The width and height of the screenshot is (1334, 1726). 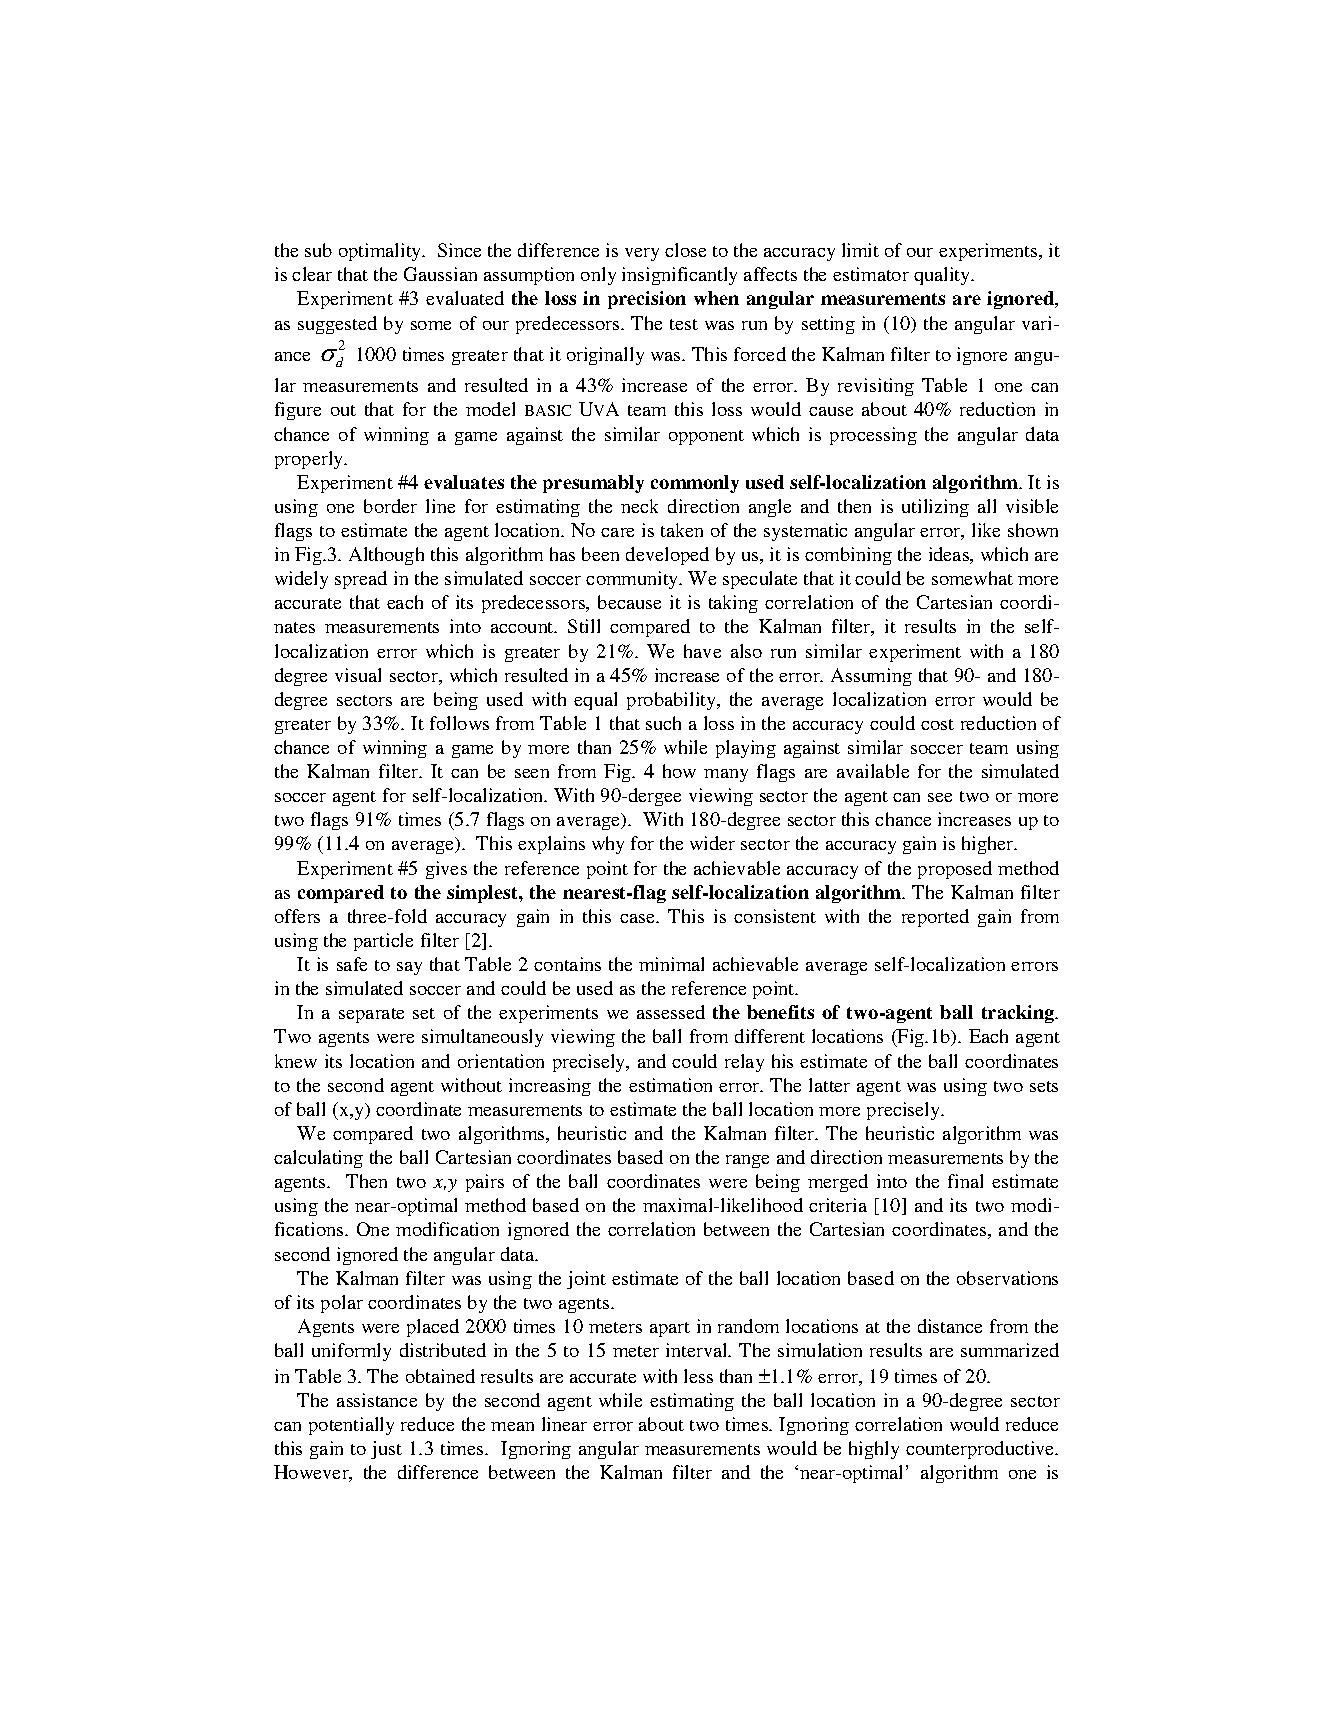 What do you see at coordinates (935, 508) in the screenshot?
I see `utilizing` at bounding box center [935, 508].
